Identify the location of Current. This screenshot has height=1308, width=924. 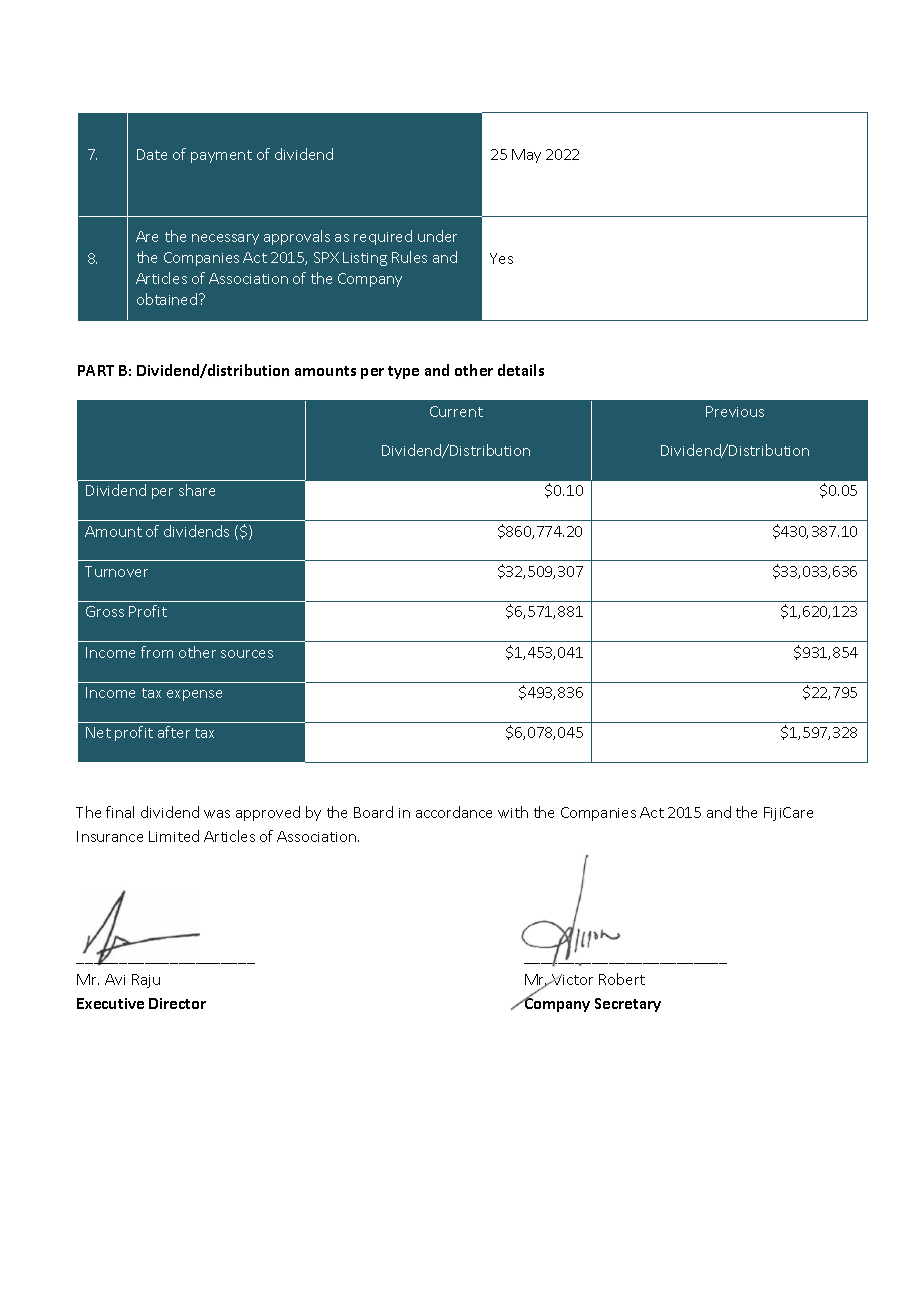
(456, 411).
